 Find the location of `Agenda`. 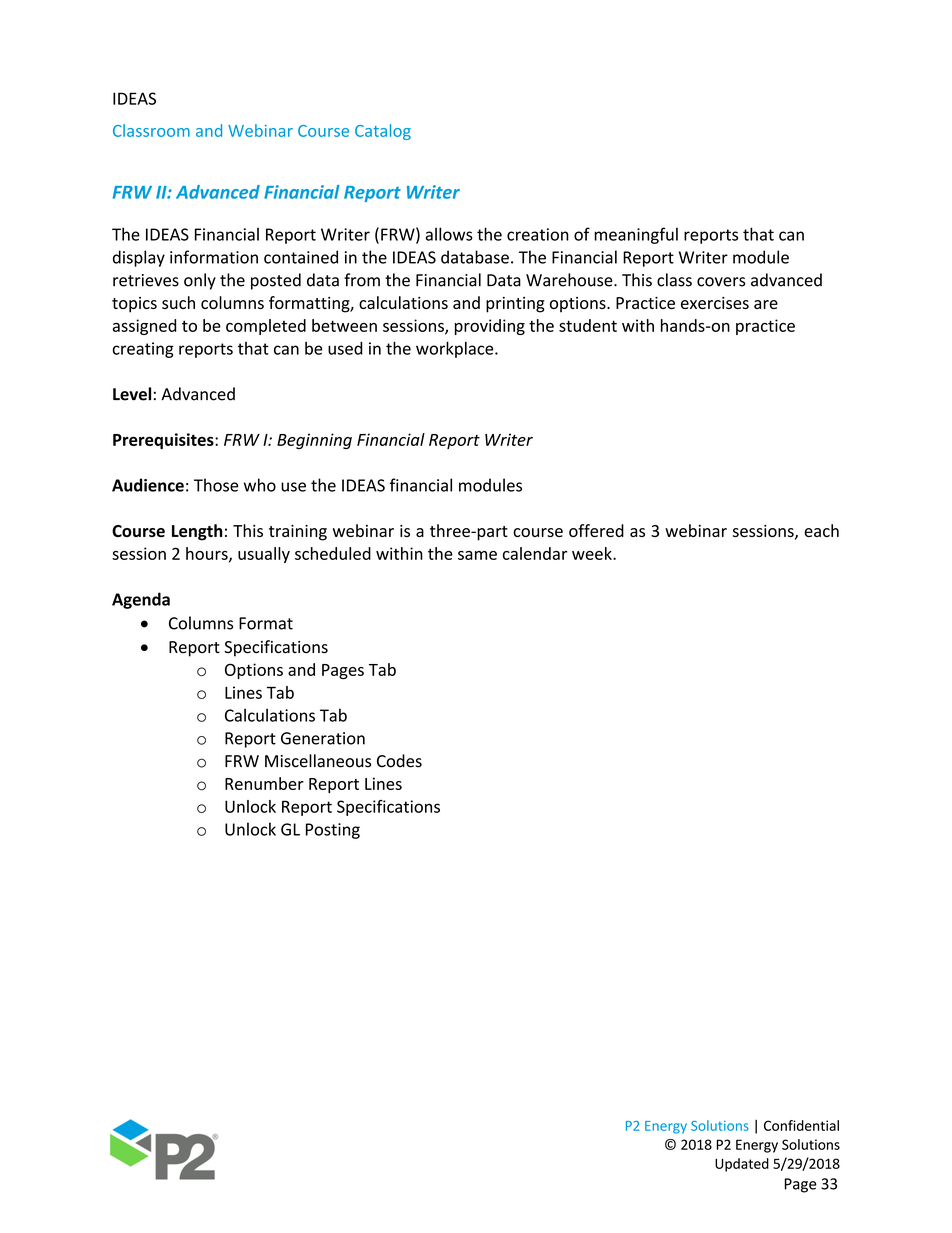

Agenda is located at coordinates (141, 600).
